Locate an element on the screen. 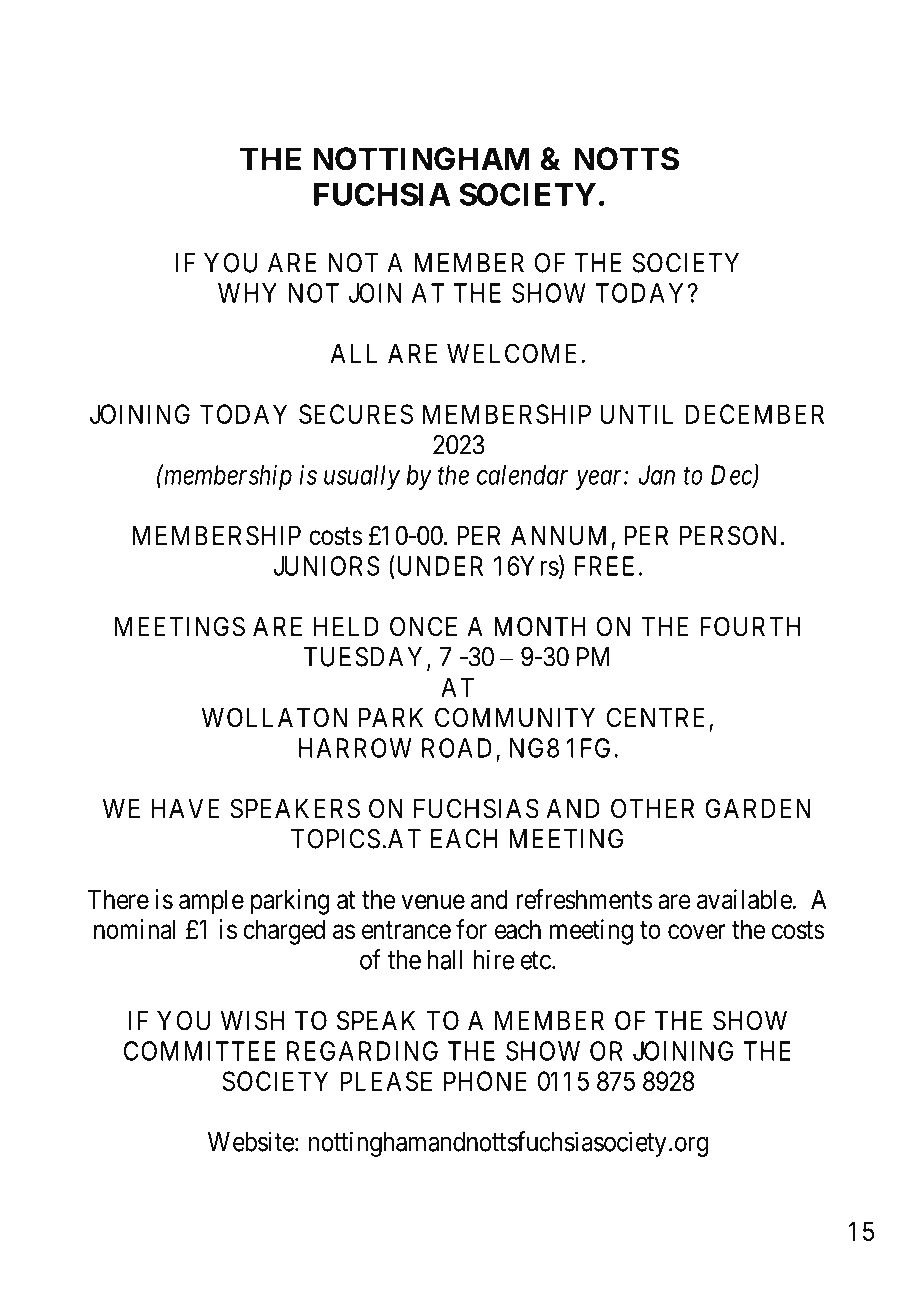  Website is located at coordinates (251, 1141).
